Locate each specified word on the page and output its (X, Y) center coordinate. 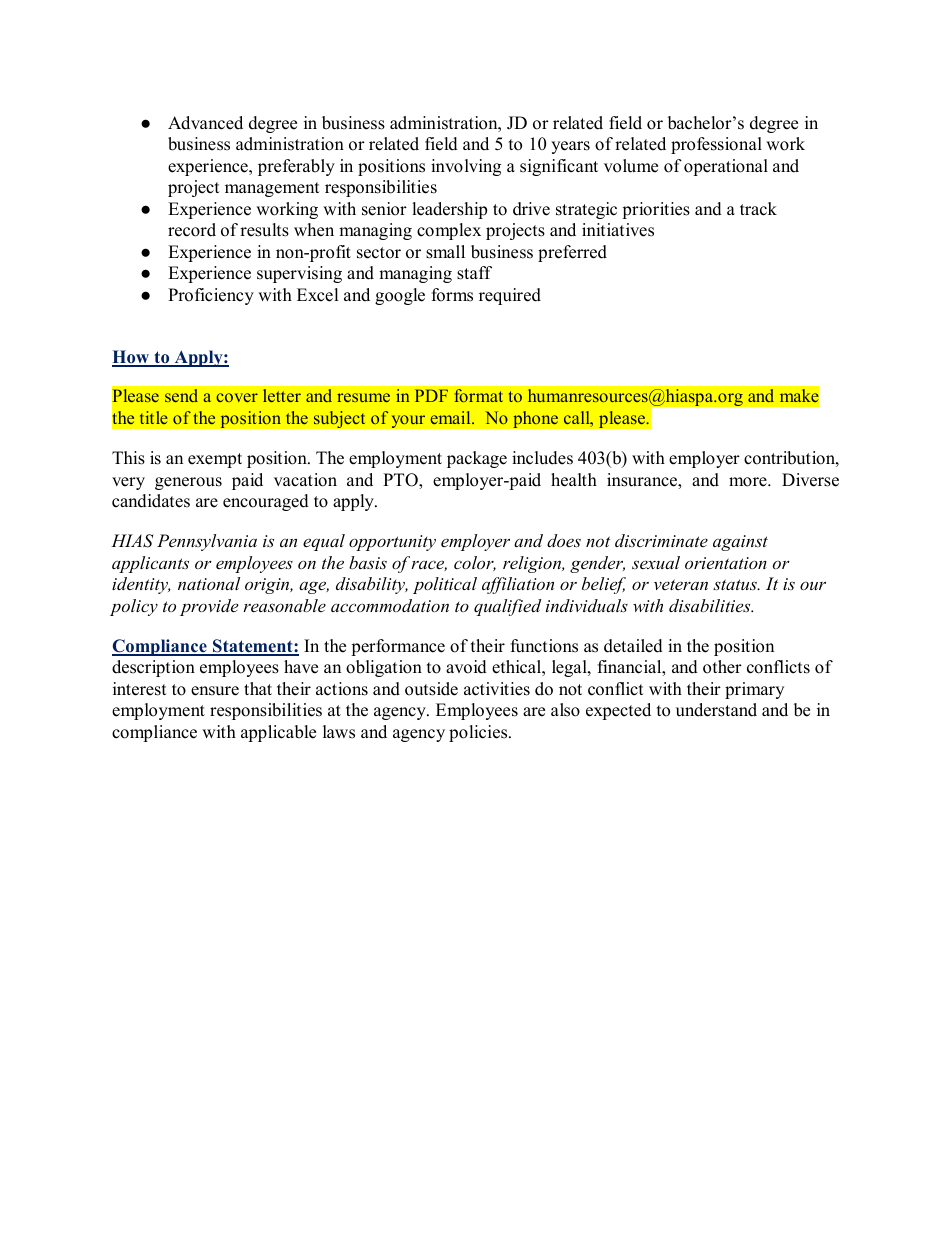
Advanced (205, 123)
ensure (215, 691)
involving (466, 167)
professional (716, 145)
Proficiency (211, 296)
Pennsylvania (207, 542)
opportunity (392, 543)
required (510, 296)
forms (452, 295)
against (740, 543)
